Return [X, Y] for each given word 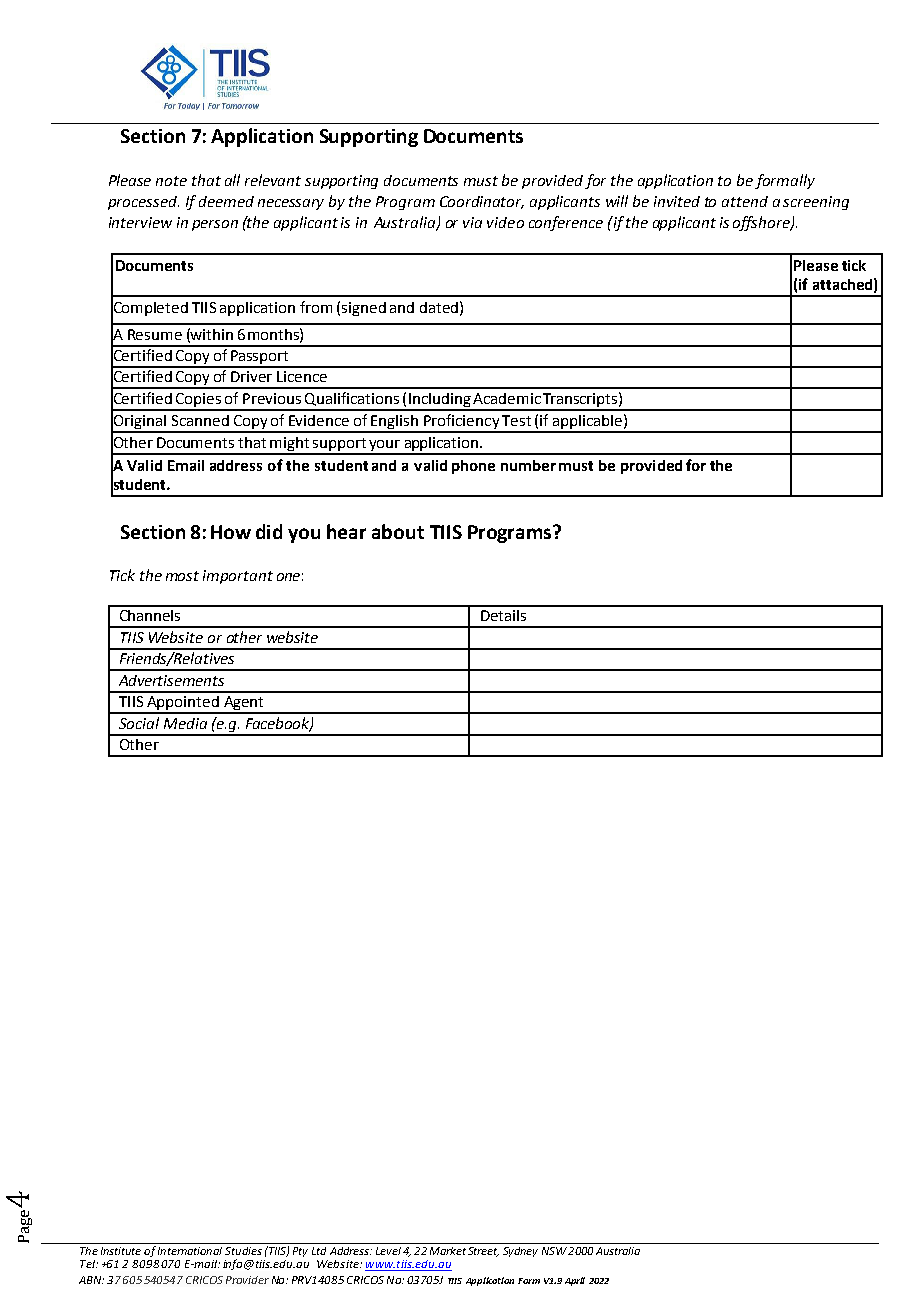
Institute [121, 1251]
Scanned [200, 420]
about [398, 531]
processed [143, 203]
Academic [507, 398]
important [238, 577]
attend [745, 201]
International [190, 1251]
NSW [554, 1251]
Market [448, 1251]
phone [473, 467]
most [182, 576]
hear [346, 531]
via [472, 222]
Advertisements [171, 680]
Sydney [520, 1252]
